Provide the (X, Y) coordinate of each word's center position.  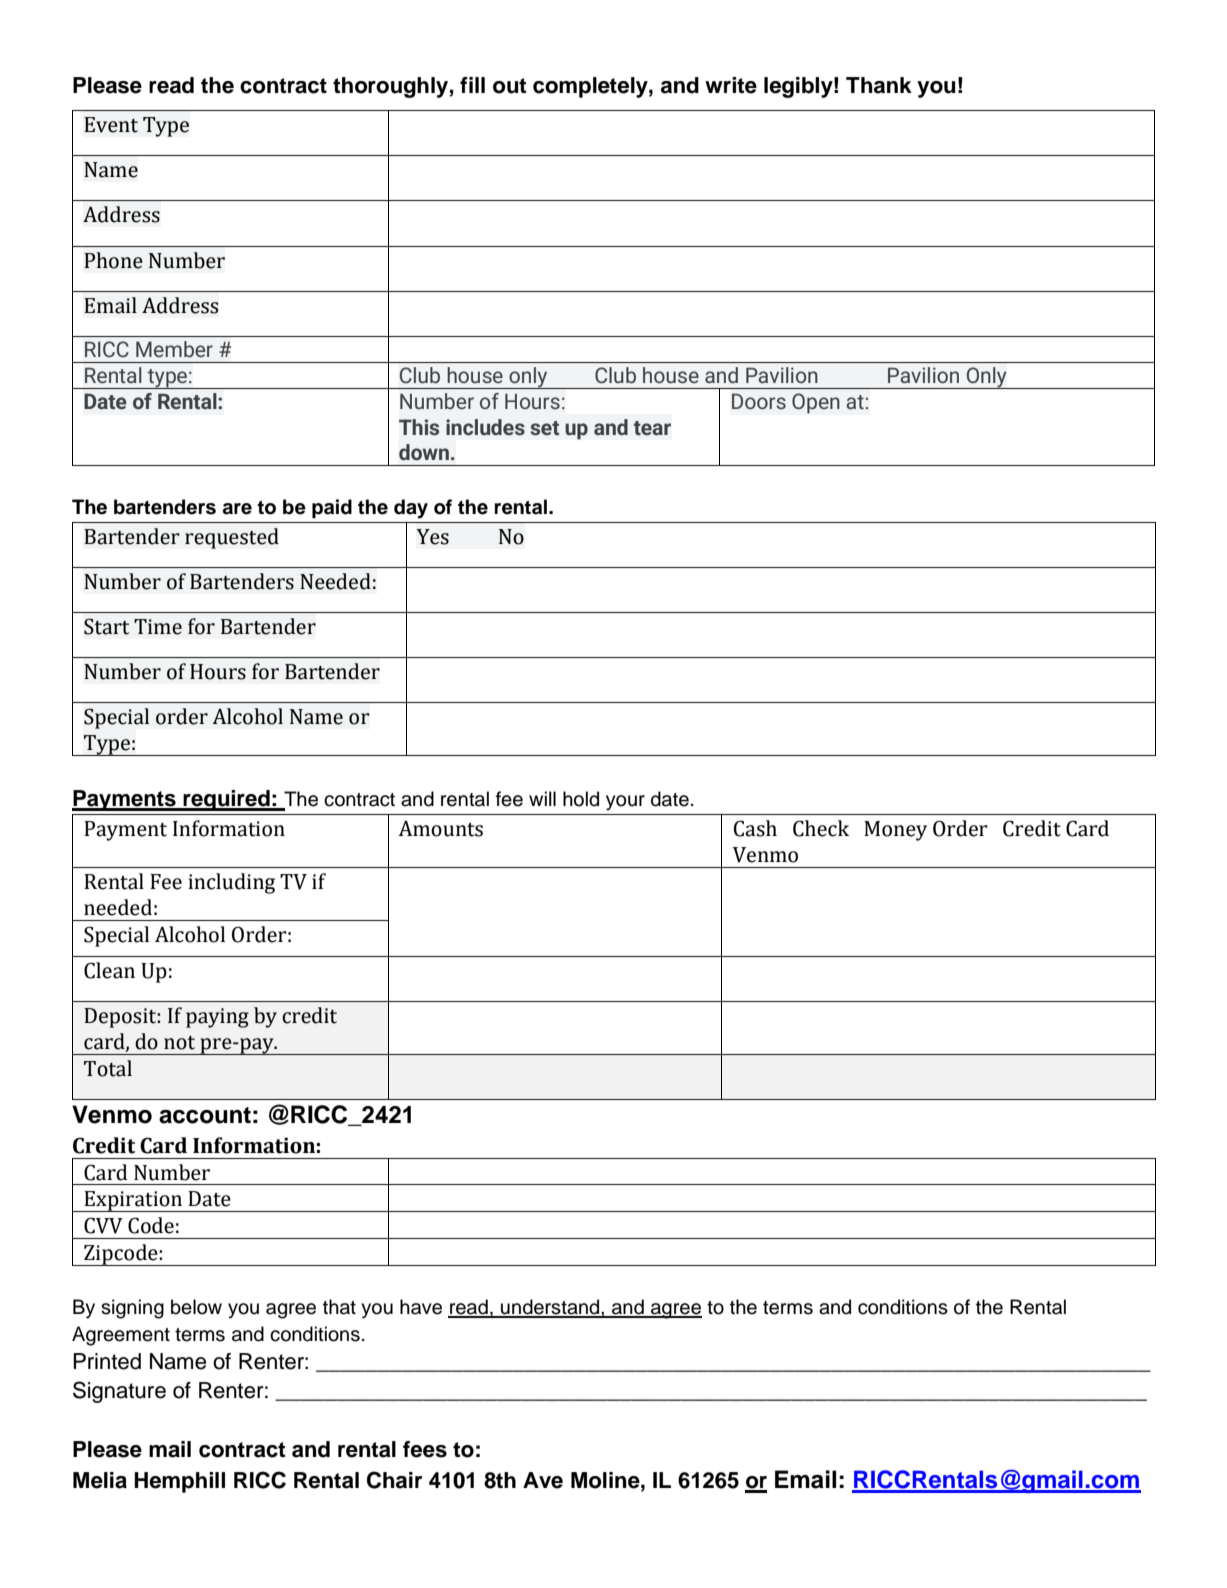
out (509, 86)
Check (821, 828)
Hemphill (179, 1482)
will (542, 798)
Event (111, 125)
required (227, 800)
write (731, 85)
